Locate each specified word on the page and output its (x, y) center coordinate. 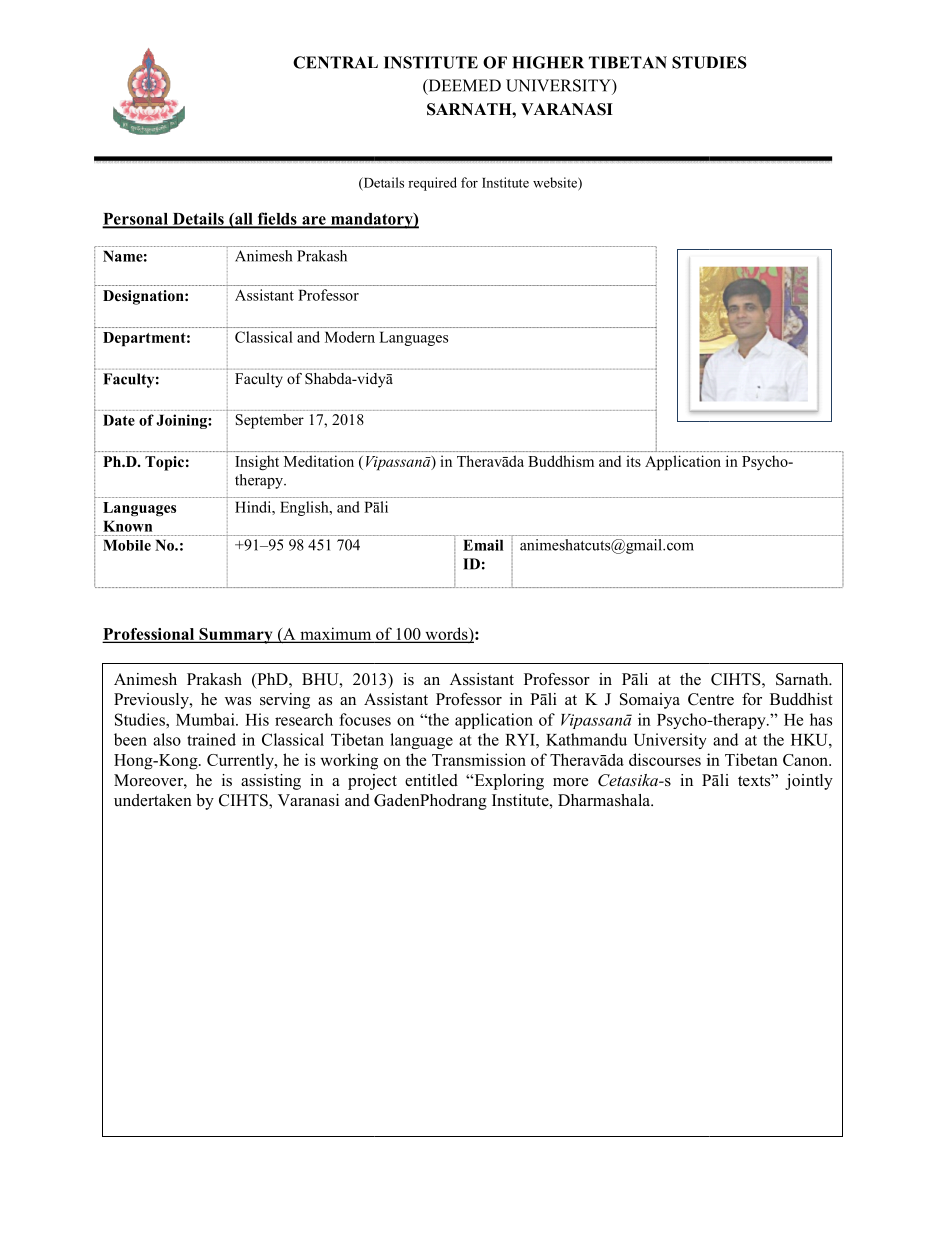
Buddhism (561, 461)
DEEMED (463, 86)
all (244, 220)
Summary (236, 636)
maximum (336, 635)
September (270, 421)
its (633, 461)
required (432, 184)
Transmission (479, 759)
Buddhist (801, 699)
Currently (241, 761)
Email (483, 545)
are (314, 221)
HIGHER (548, 62)
